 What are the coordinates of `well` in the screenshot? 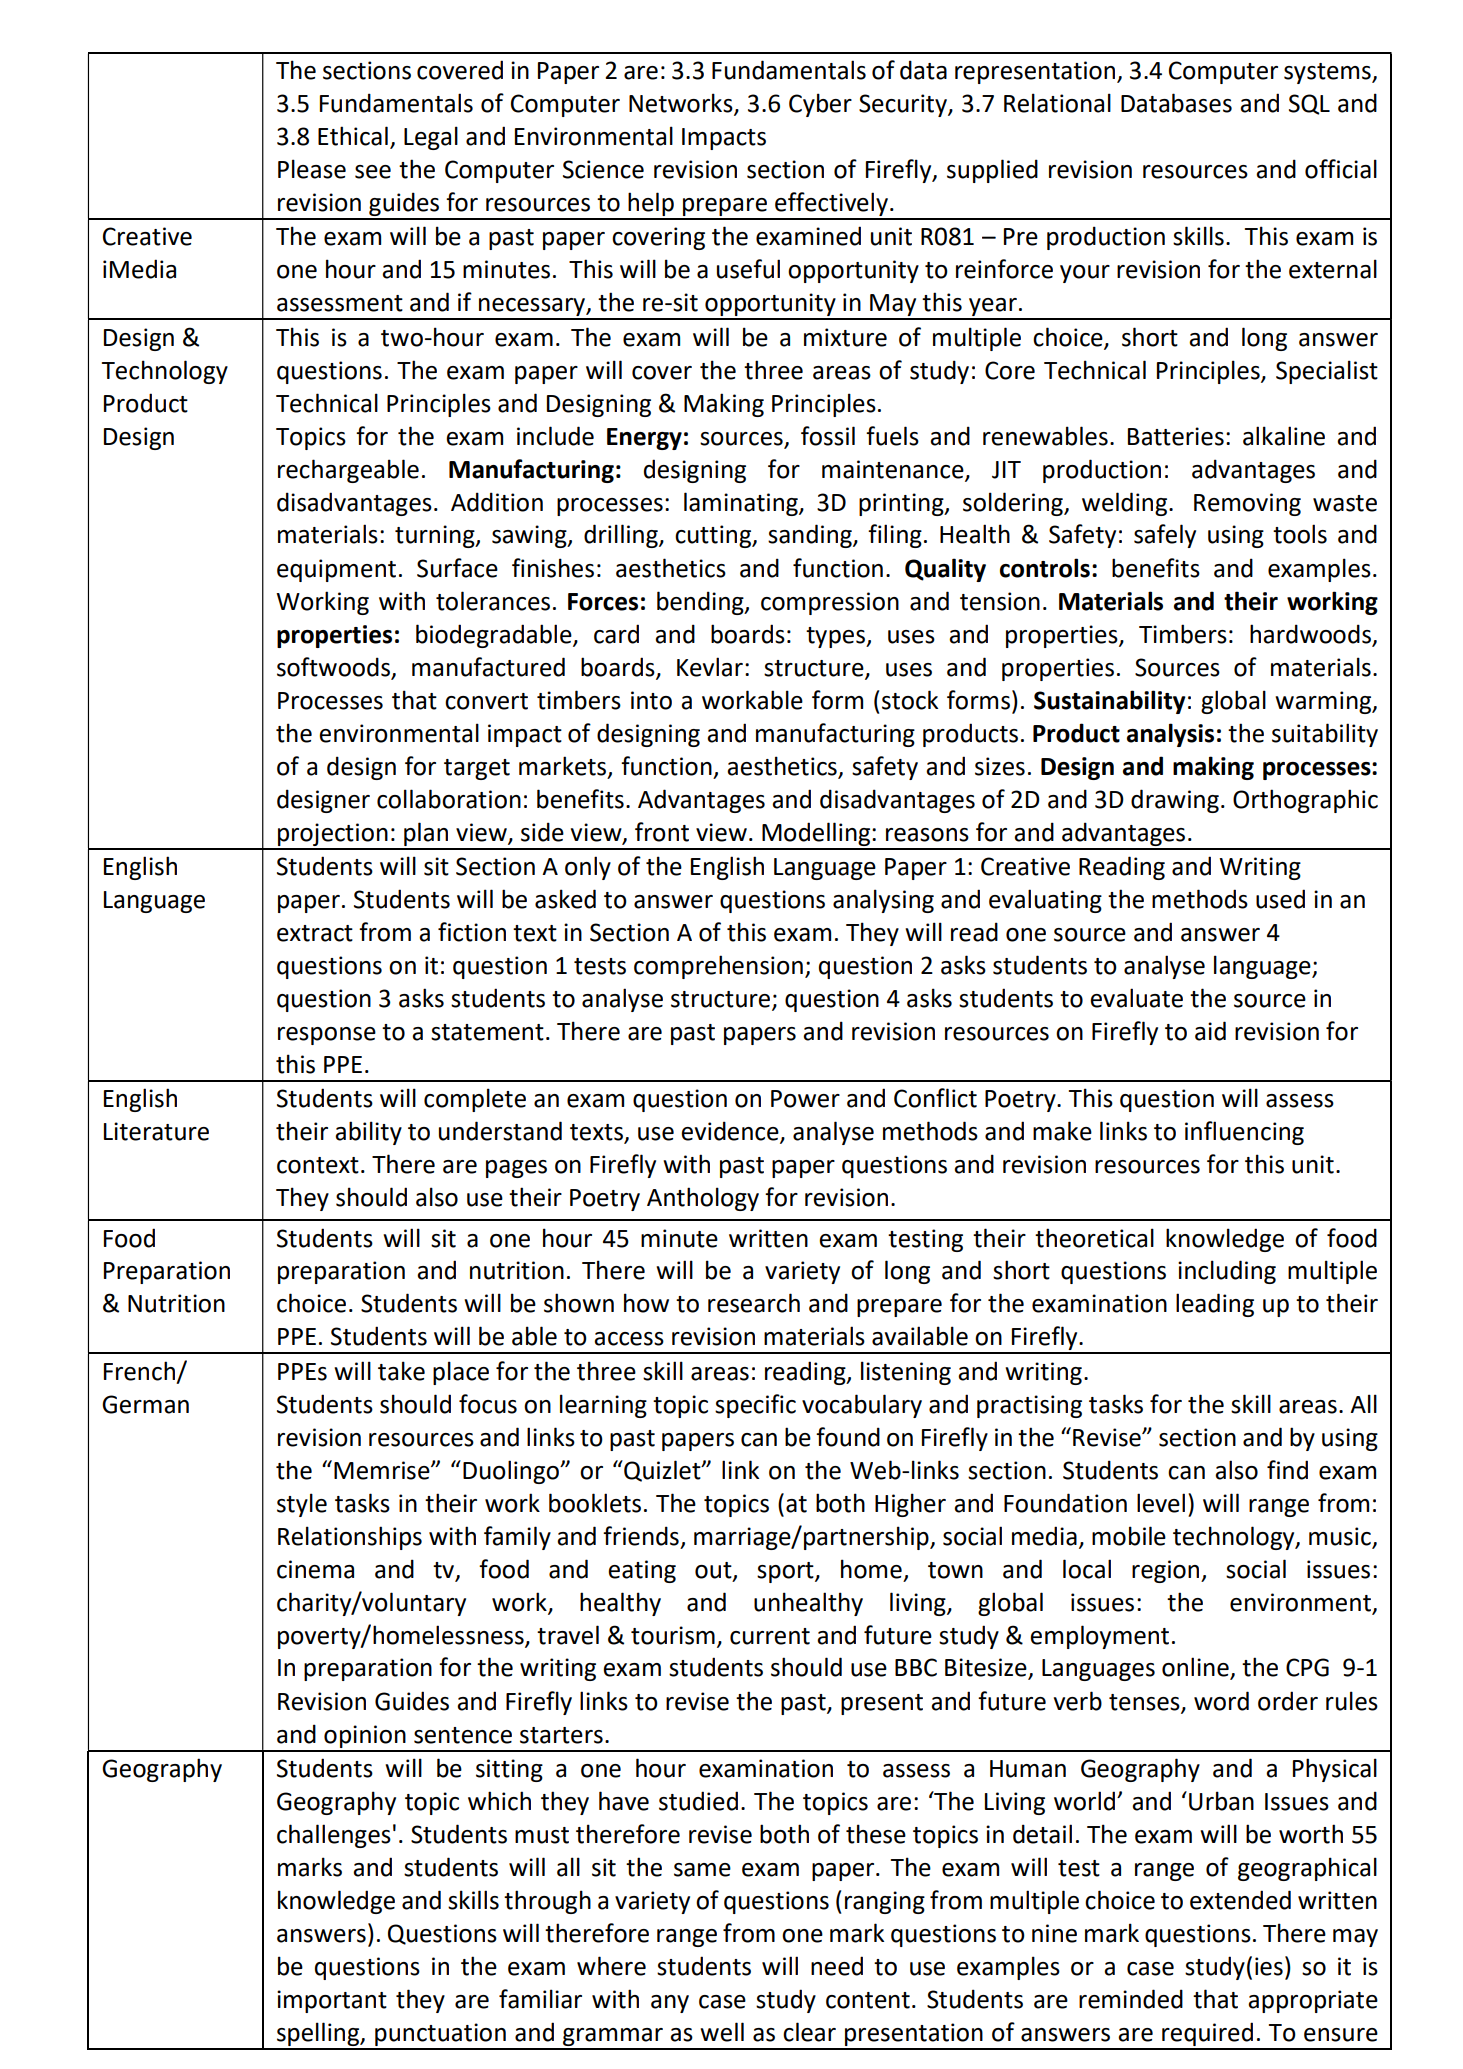 It's located at (722, 2032).
